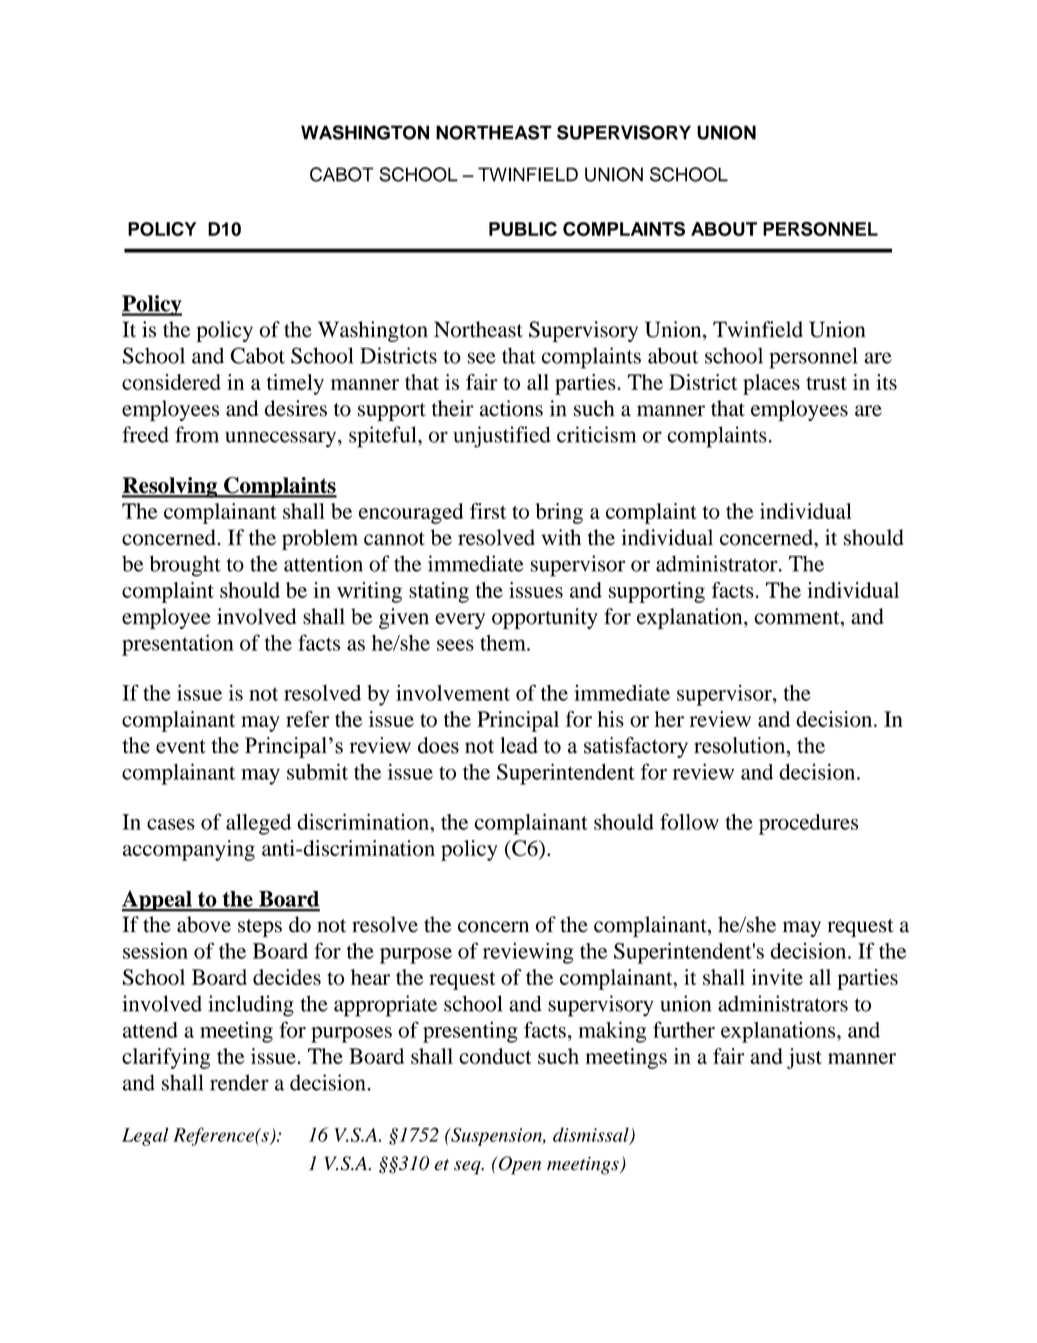 The width and height of the image is (1037, 1343). What do you see at coordinates (171, 382) in the image?
I see `considered` at bounding box center [171, 382].
